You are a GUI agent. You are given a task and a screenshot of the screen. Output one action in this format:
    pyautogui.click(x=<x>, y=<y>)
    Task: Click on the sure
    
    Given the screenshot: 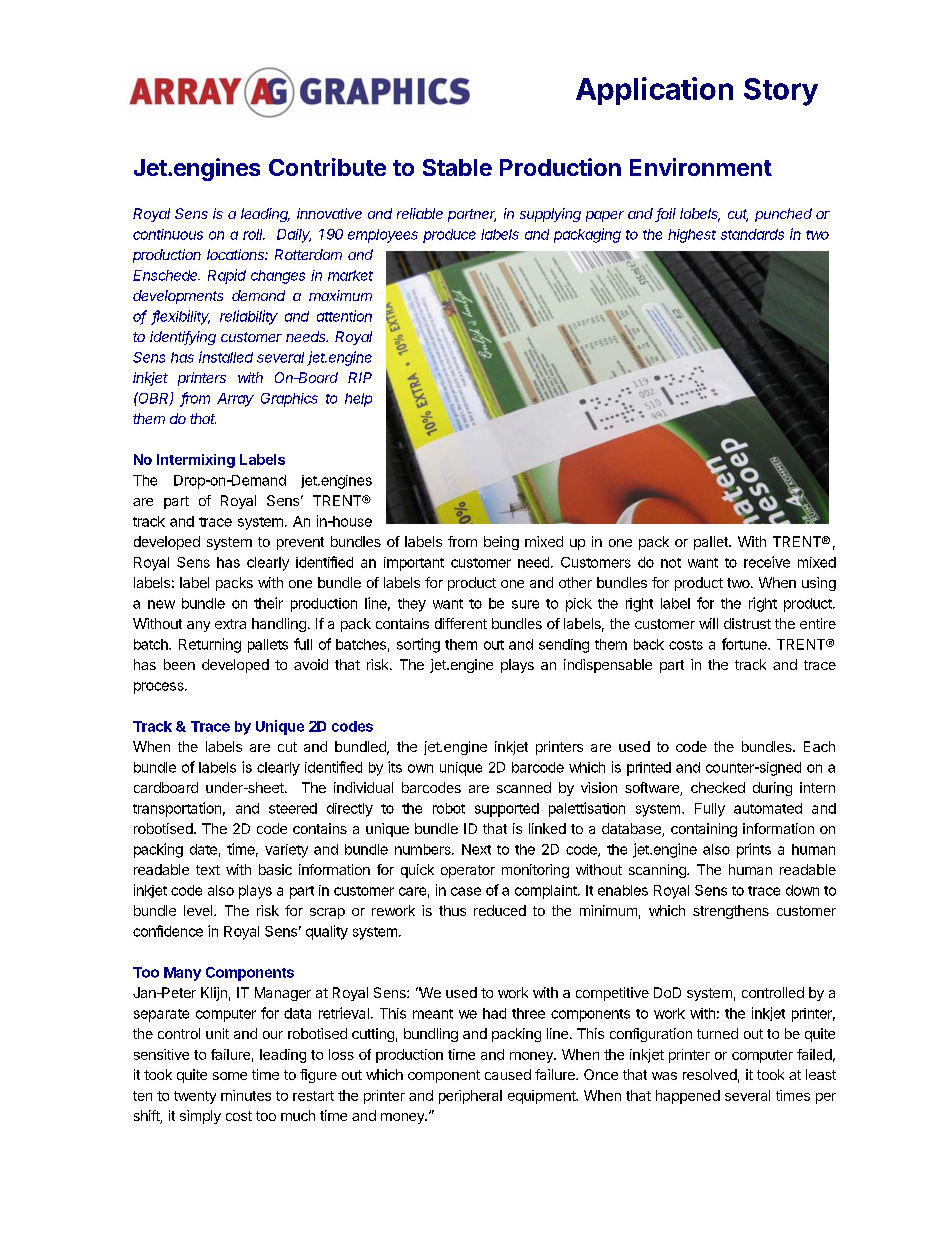 What is the action you would take?
    pyautogui.click(x=525, y=604)
